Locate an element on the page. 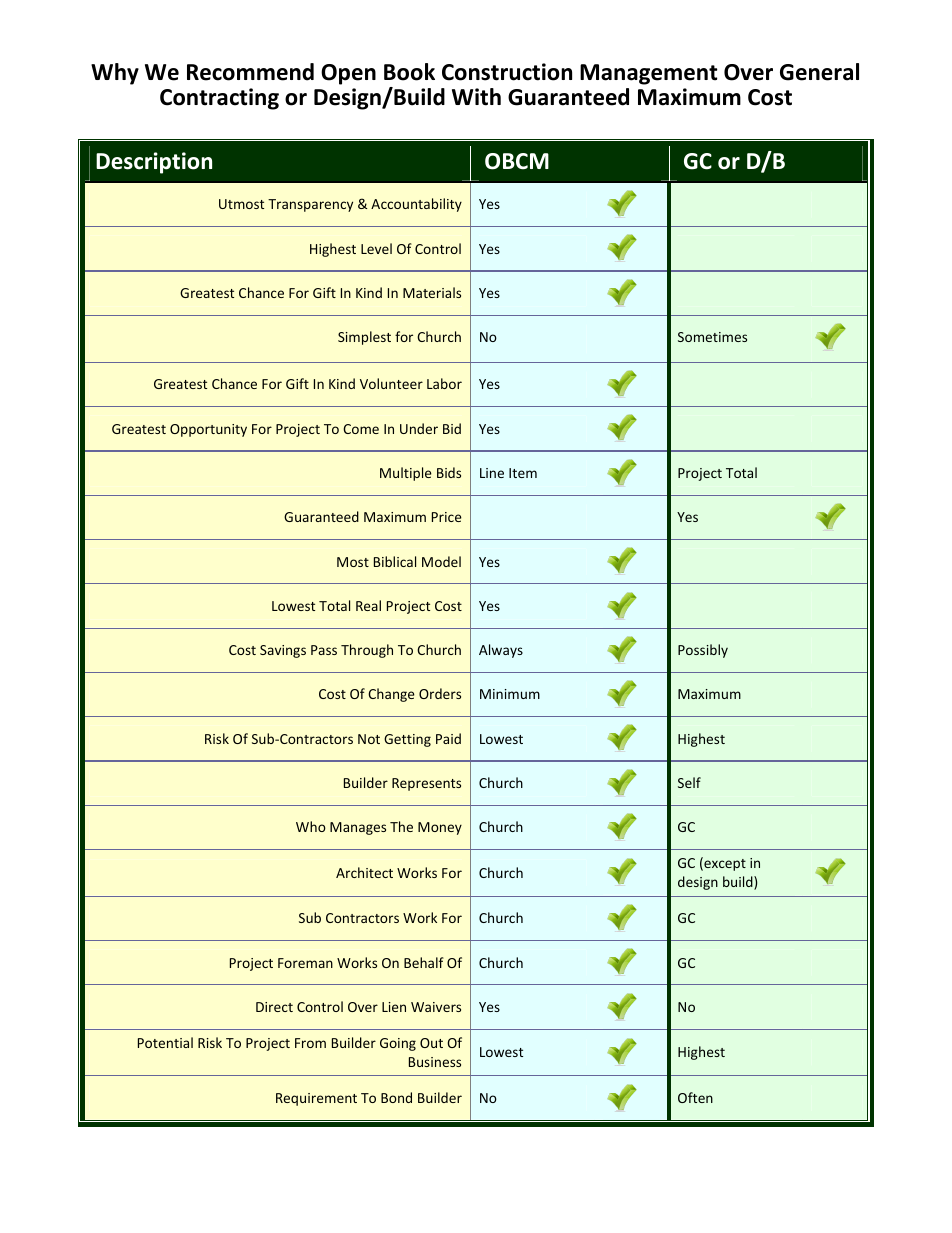 The height and width of the page is (1233, 952). Possibly is located at coordinates (703, 651).
